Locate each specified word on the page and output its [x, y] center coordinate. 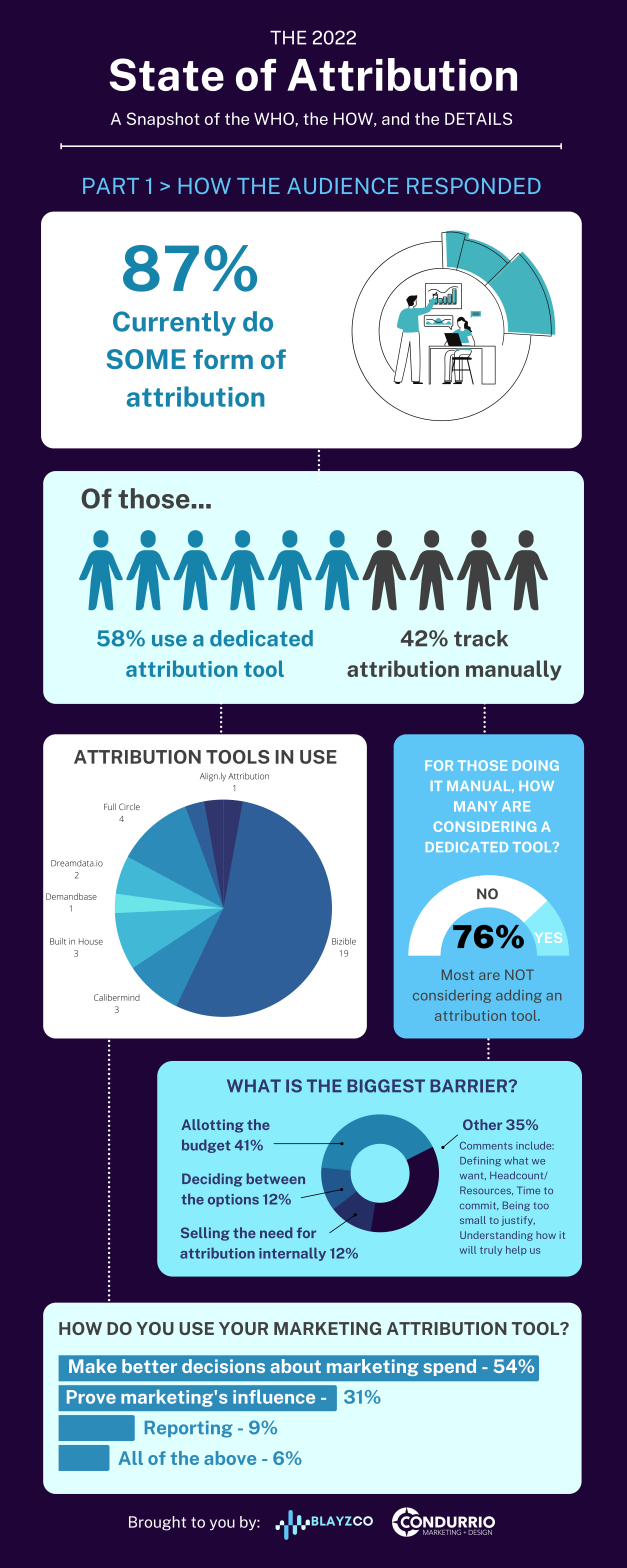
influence [274, 1397]
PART [111, 186]
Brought [157, 1523]
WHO [275, 119]
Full [110, 806]
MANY [475, 806]
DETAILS [478, 118]
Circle [129, 806]
